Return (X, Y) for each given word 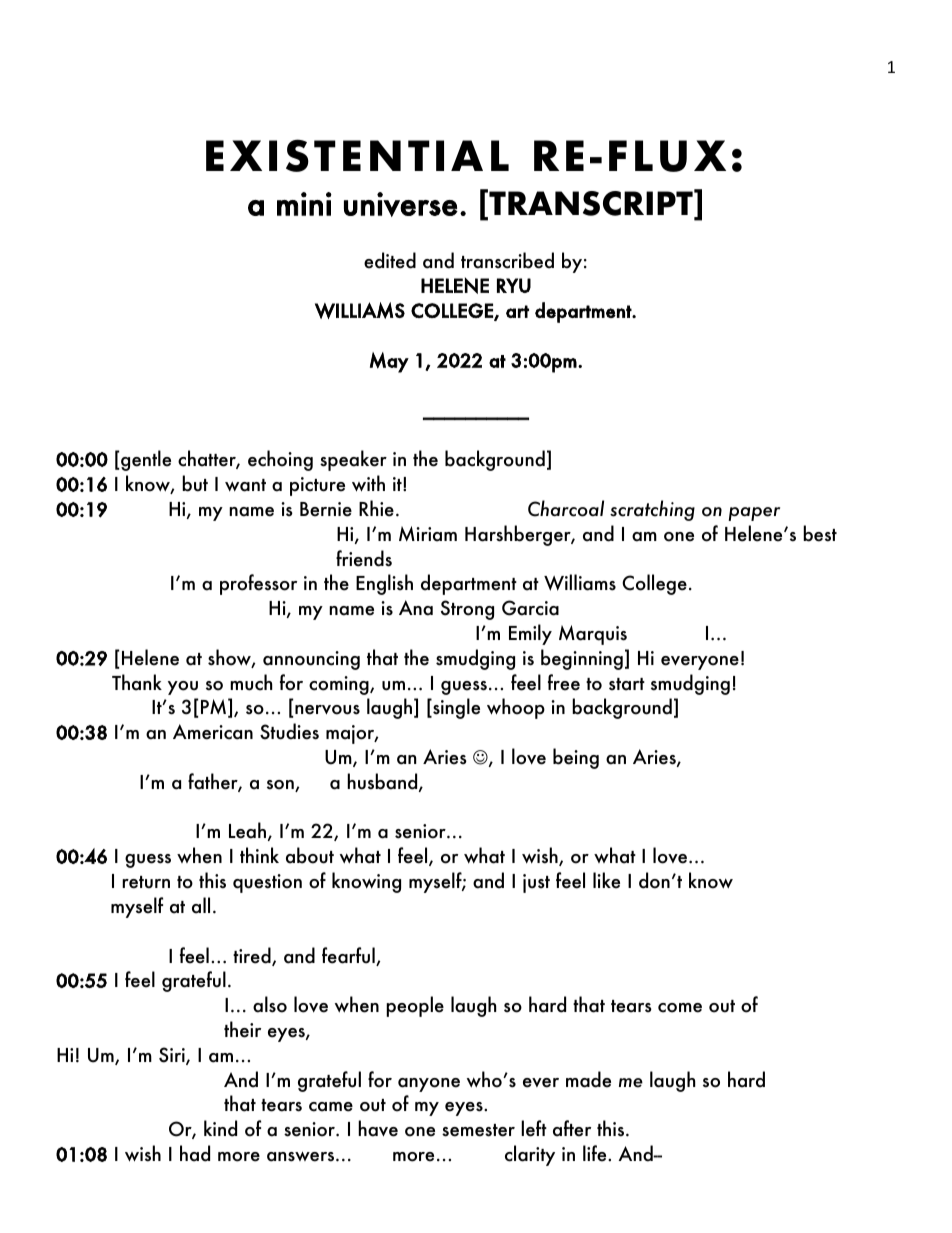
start (627, 684)
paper (754, 514)
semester (478, 1130)
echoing (280, 460)
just (536, 883)
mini (304, 204)
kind (220, 1128)
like (606, 880)
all (201, 905)
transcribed (507, 260)
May (389, 362)
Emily (530, 634)
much (251, 682)
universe (401, 204)
